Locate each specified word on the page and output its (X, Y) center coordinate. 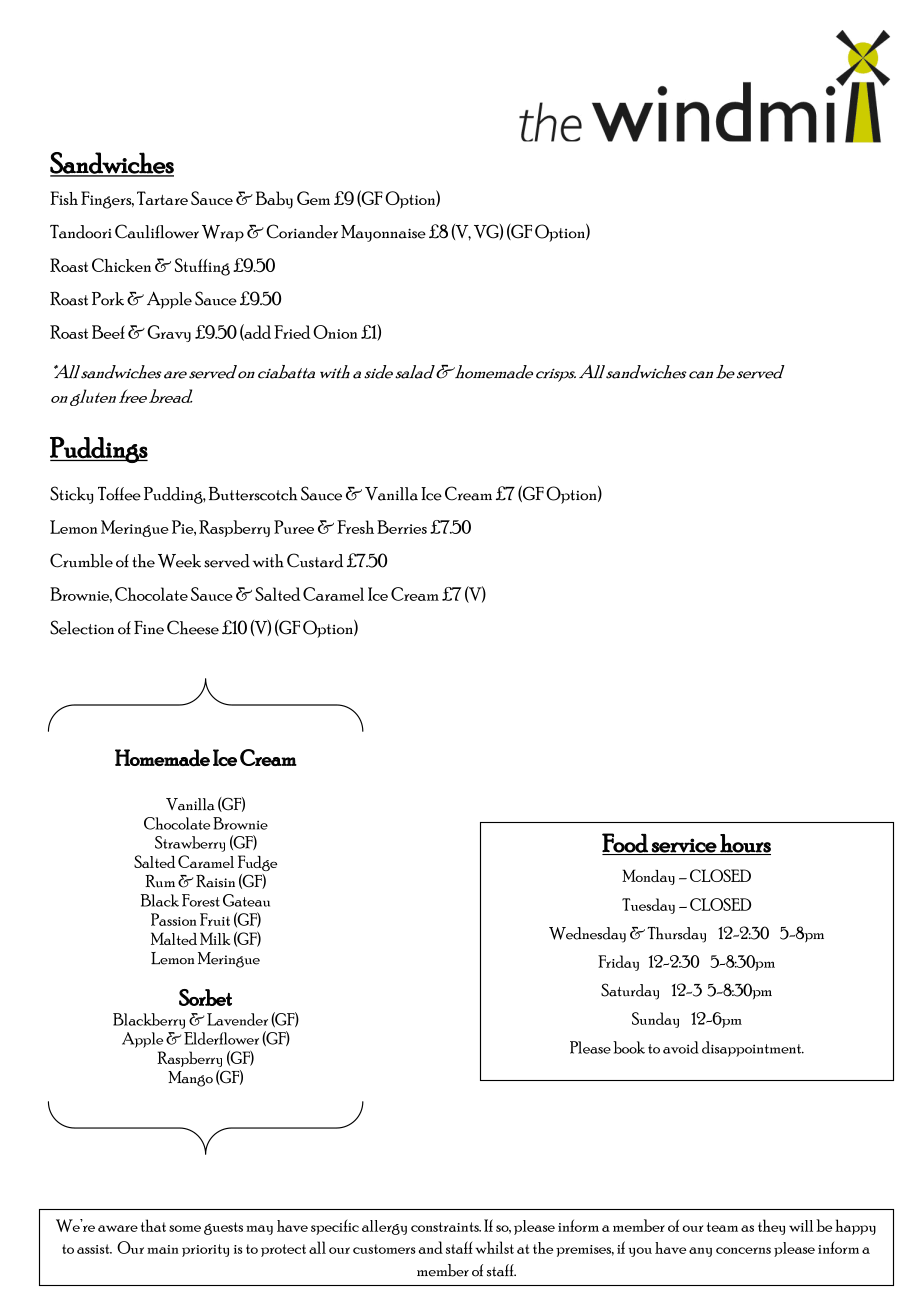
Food (626, 844)
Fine (149, 628)
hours (745, 843)
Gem (313, 198)
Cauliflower (157, 231)
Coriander (302, 231)
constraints (446, 1227)
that (153, 1225)
